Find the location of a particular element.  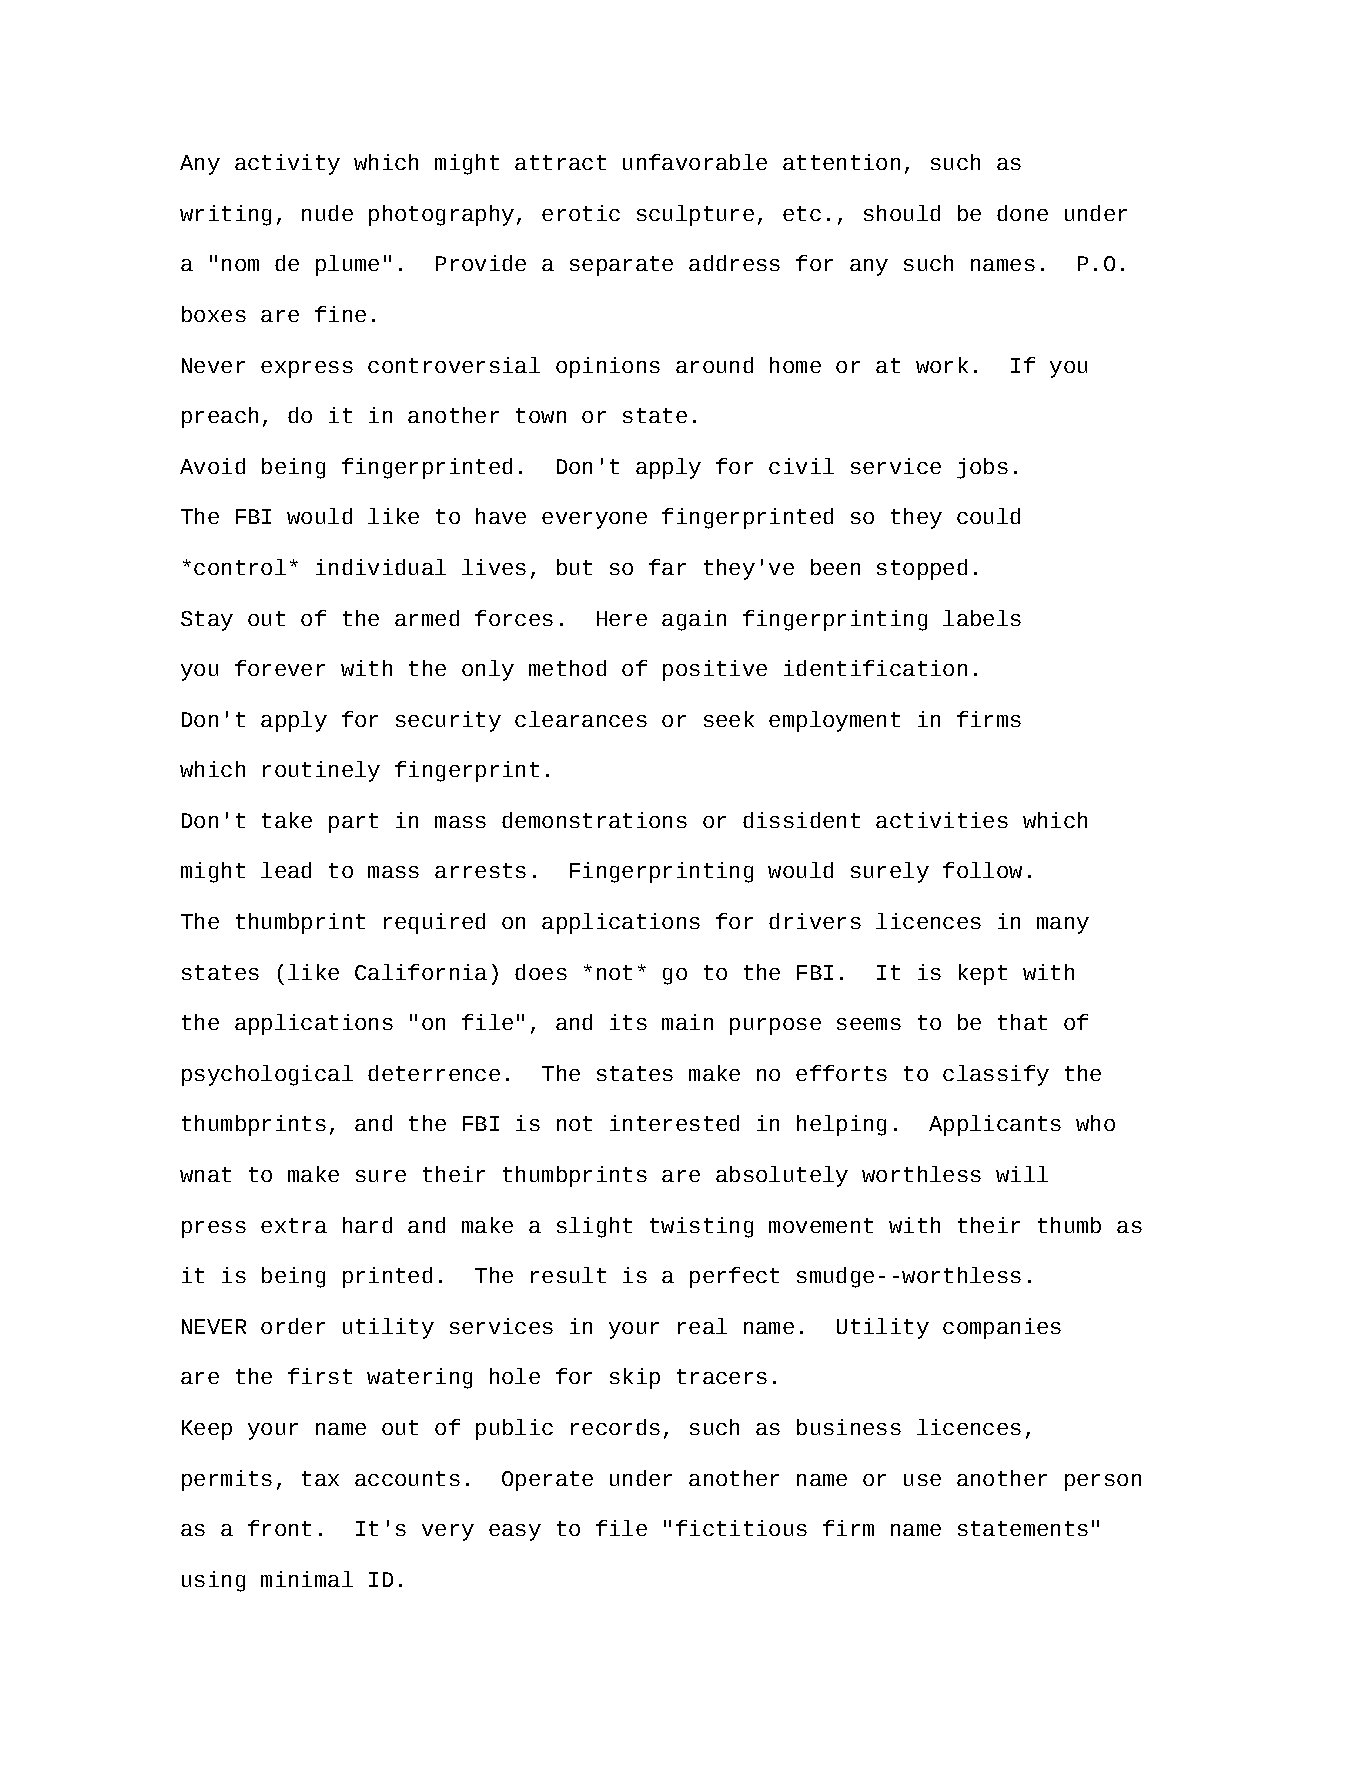

fictitious is located at coordinates (741, 1528).
